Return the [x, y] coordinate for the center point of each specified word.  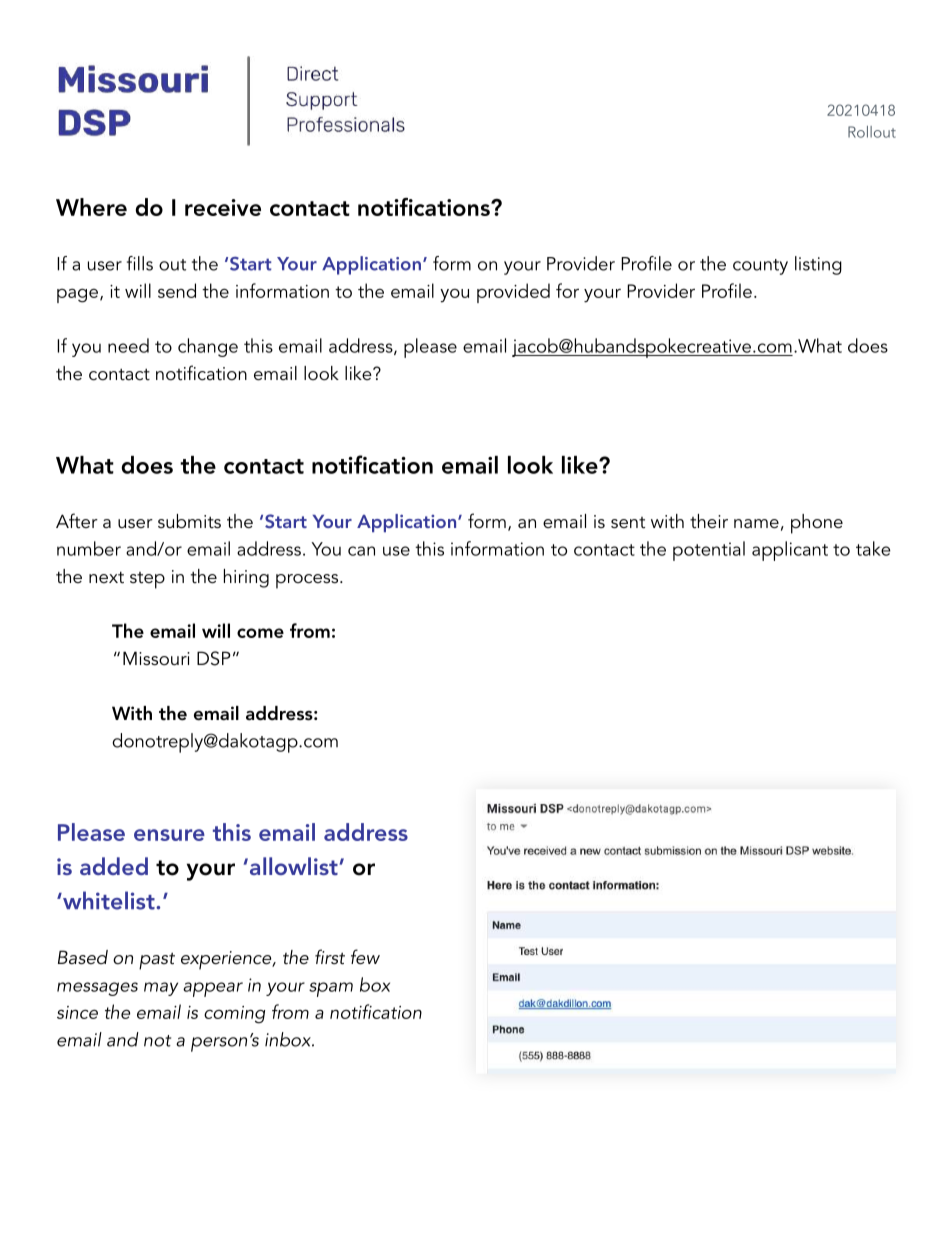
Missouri [156, 658]
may [161, 989]
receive [223, 207]
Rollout [872, 132]
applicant [790, 551]
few [365, 957]
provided [513, 293]
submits [189, 521]
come [260, 633]
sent [628, 523]
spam [331, 989]
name [756, 524]
